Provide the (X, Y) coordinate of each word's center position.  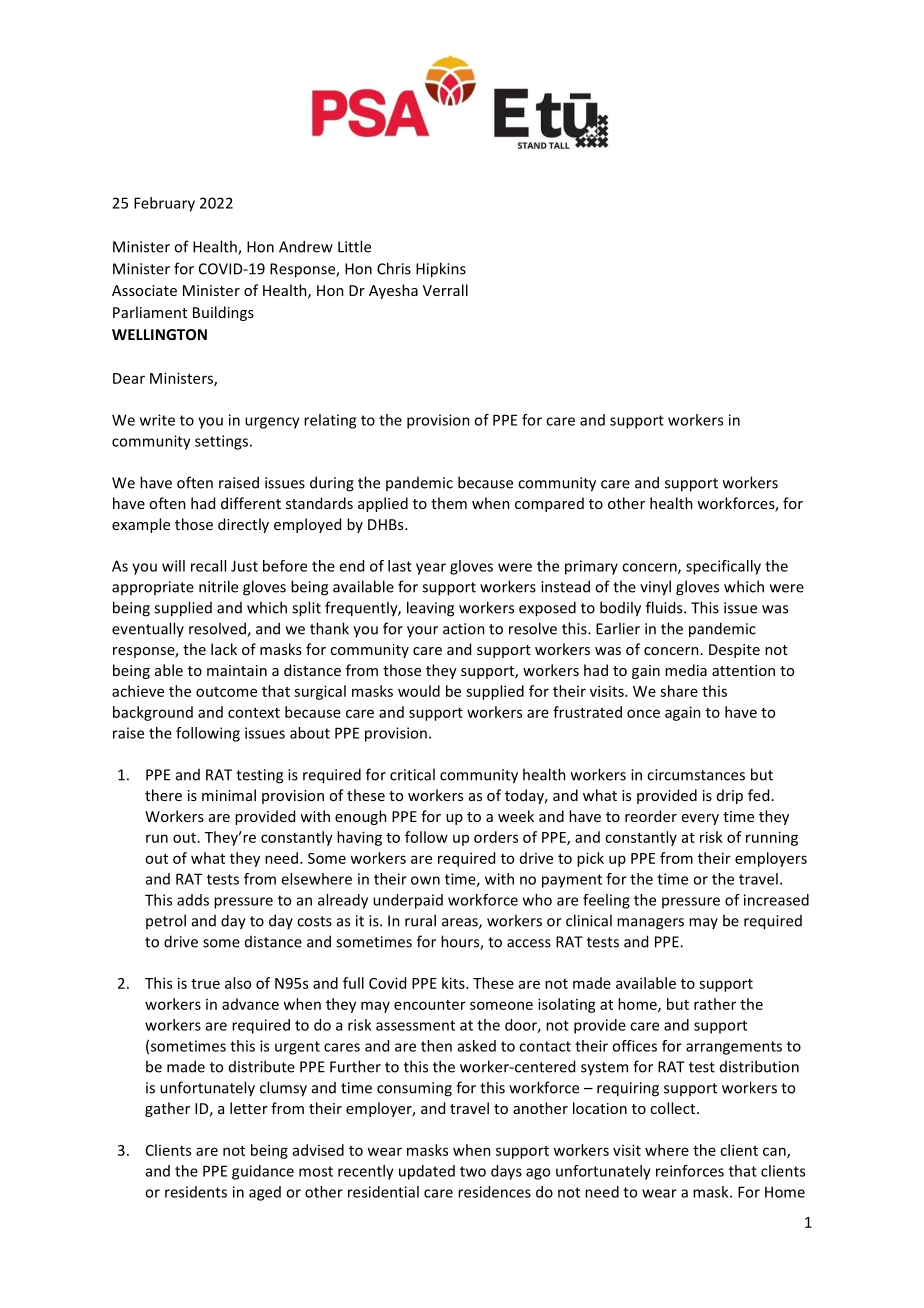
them (449, 503)
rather (715, 1004)
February (164, 204)
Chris (394, 268)
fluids (665, 607)
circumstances (696, 775)
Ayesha (393, 291)
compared (549, 504)
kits (454, 983)
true (205, 984)
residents (196, 1192)
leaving (430, 609)
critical (412, 774)
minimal (229, 795)
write (157, 420)
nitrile (218, 586)
